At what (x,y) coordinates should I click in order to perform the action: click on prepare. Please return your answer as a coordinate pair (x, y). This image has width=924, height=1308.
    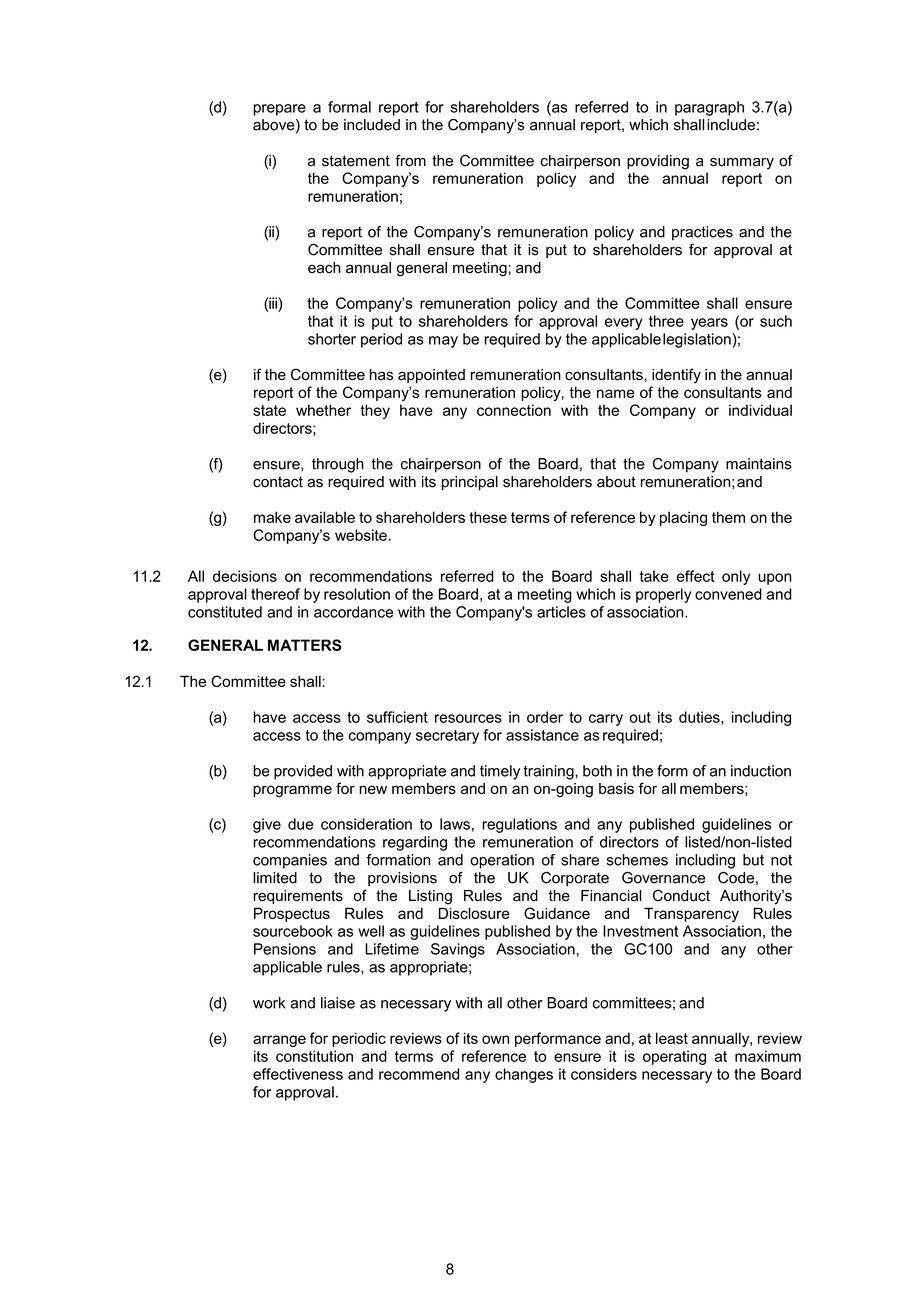
    Looking at the image, I should click on (279, 110).
